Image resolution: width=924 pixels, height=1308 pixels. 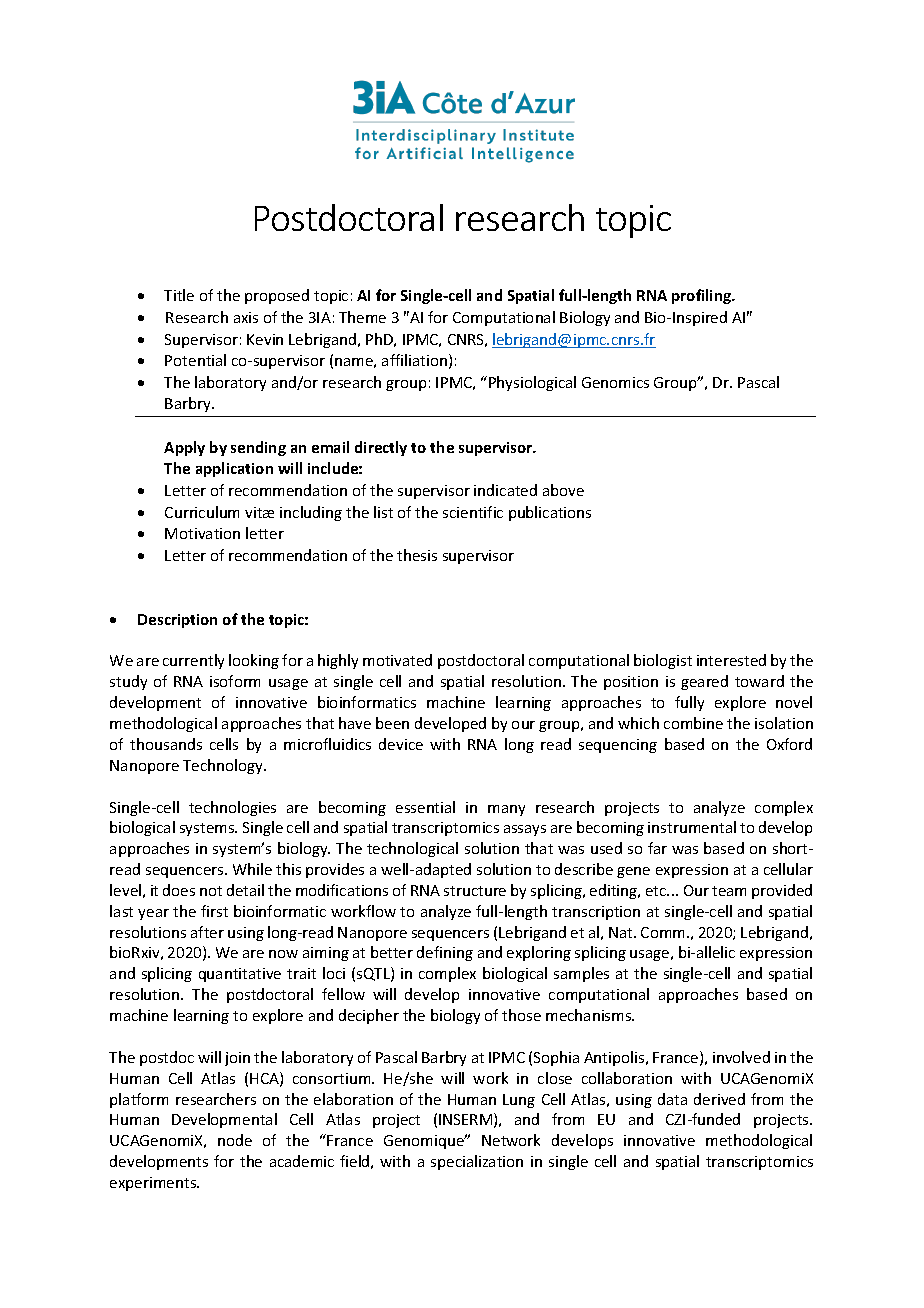 I want to click on motivated, so click(x=397, y=660).
